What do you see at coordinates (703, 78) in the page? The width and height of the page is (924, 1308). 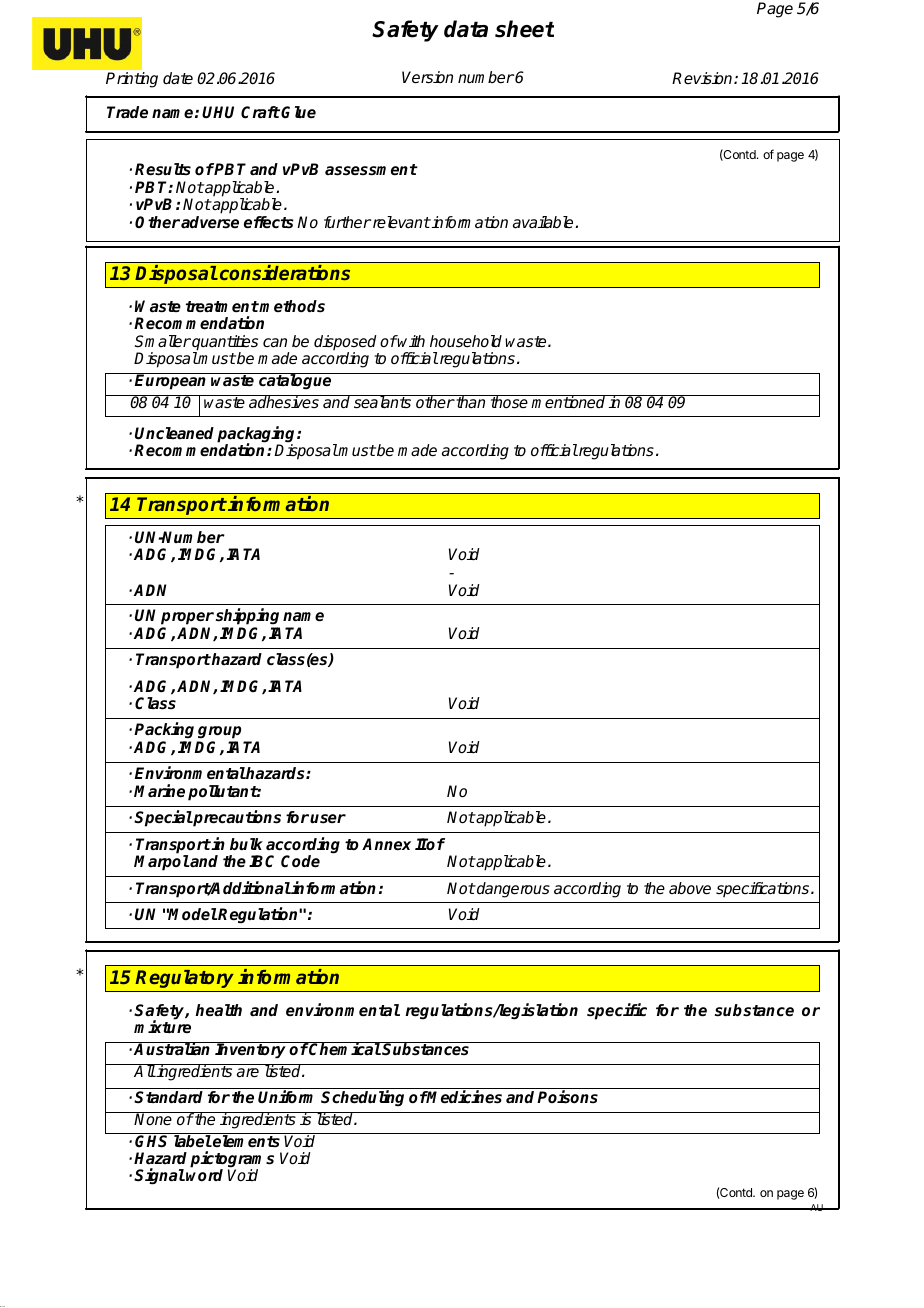 I see `Revision` at bounding box center [703, 78].
